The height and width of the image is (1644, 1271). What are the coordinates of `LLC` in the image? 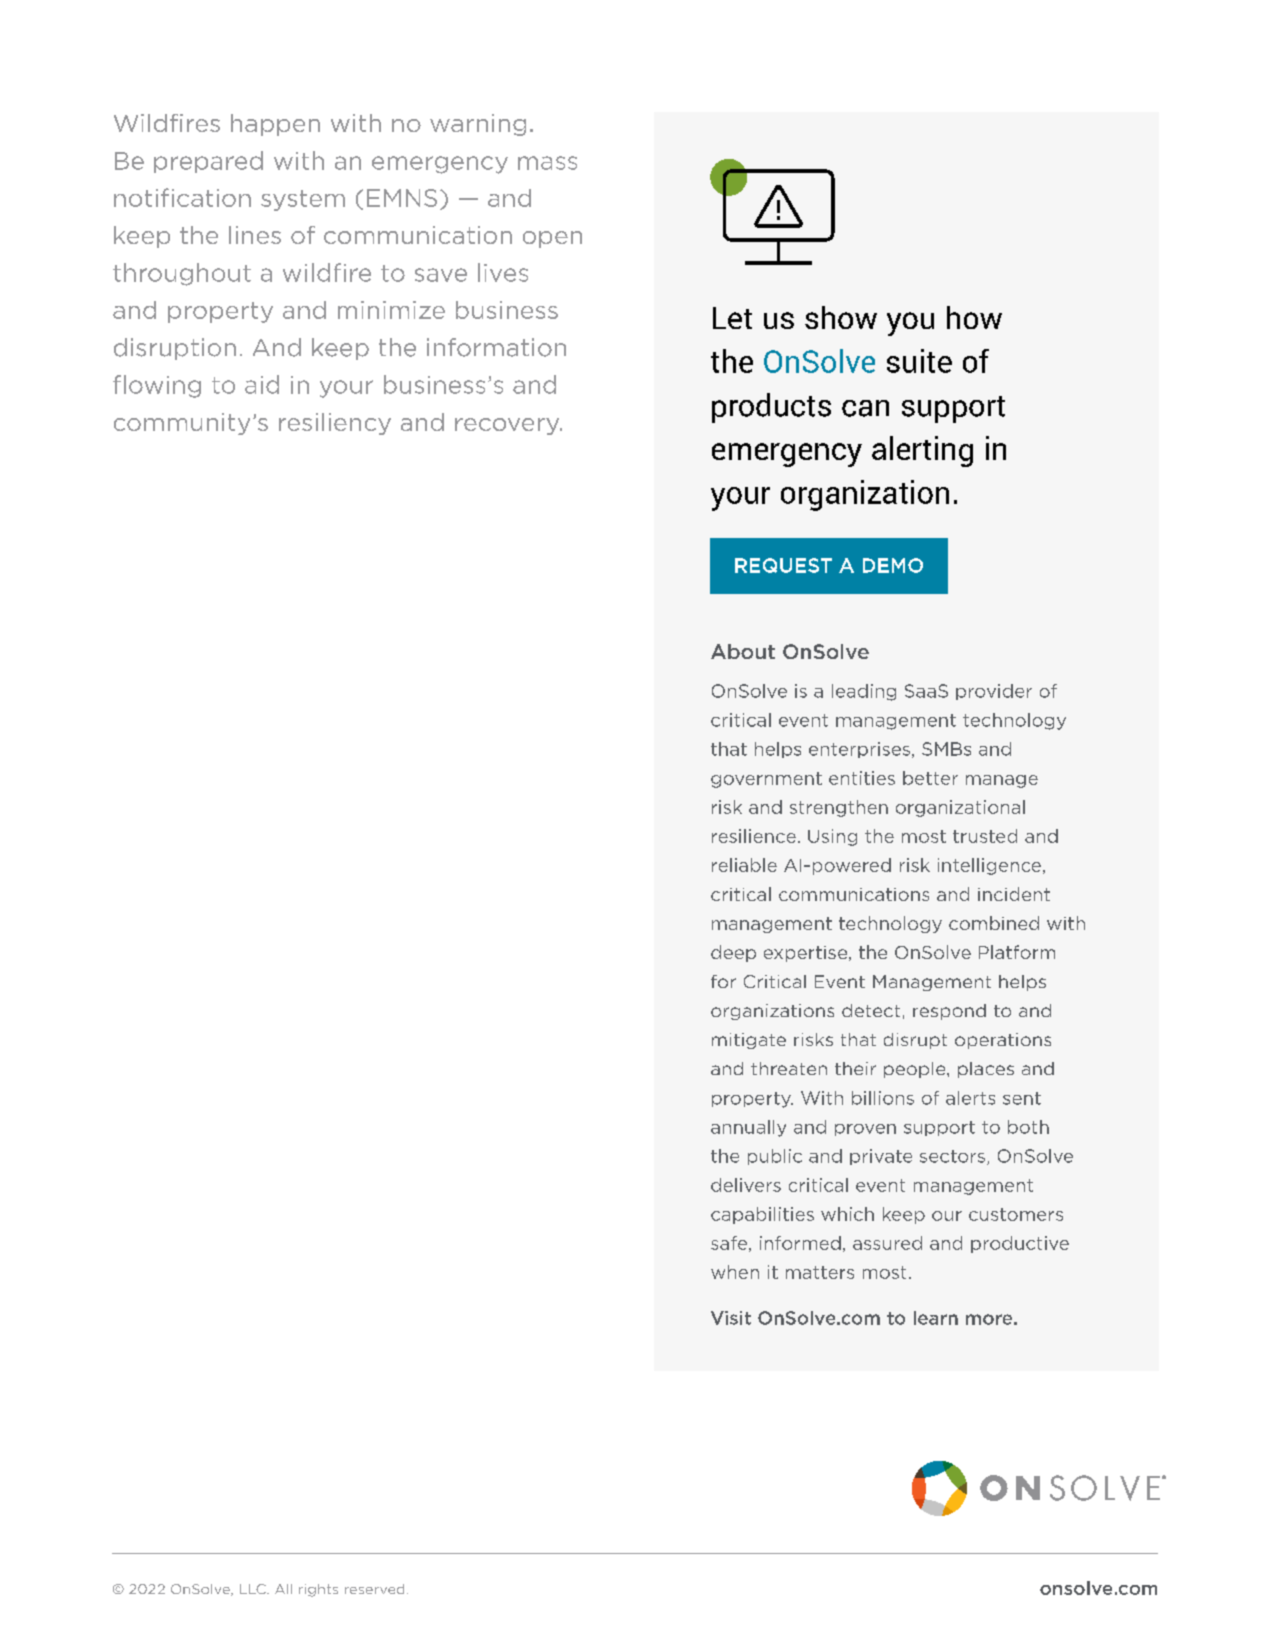 It's located at (254, 1589).
